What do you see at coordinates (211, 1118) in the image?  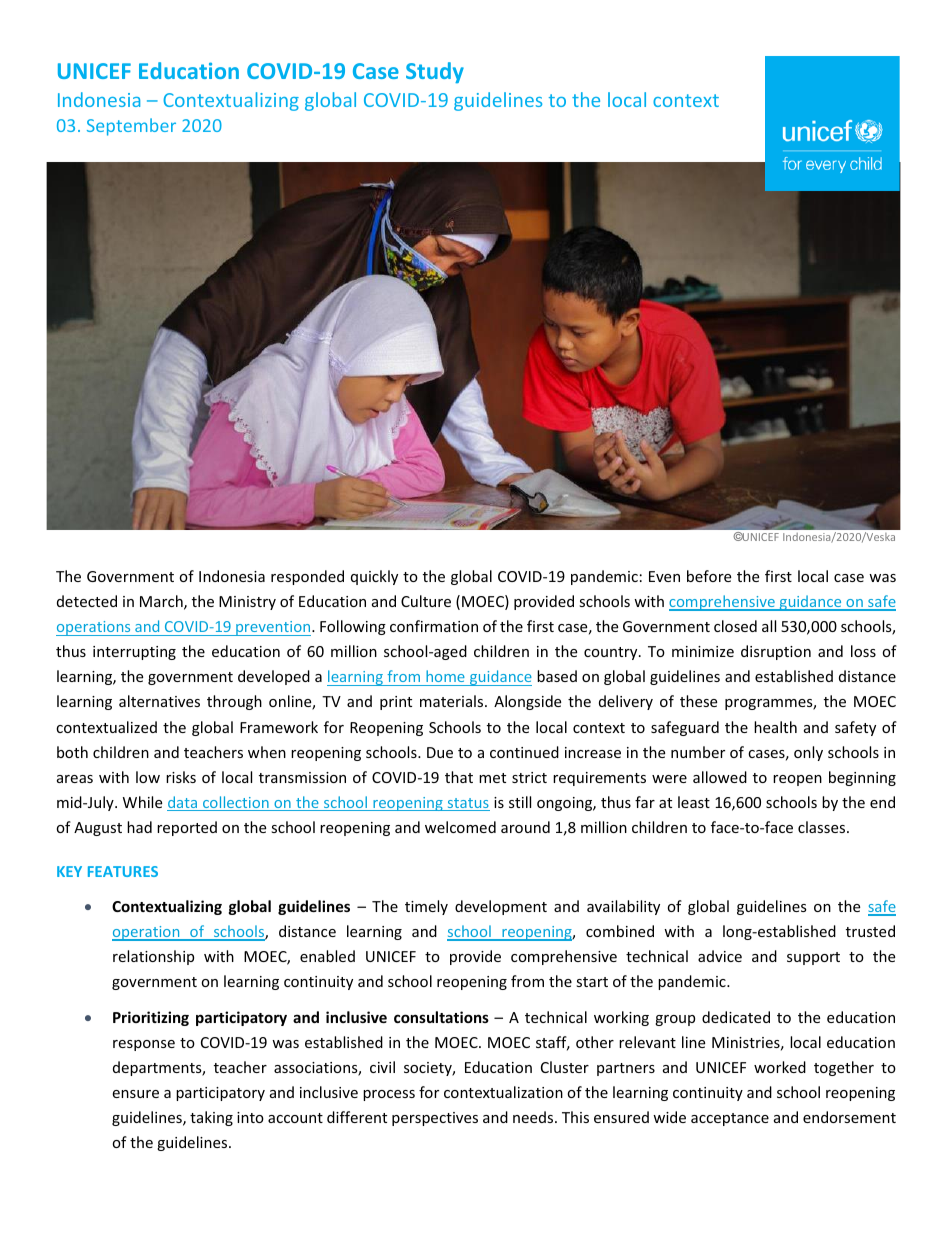 I see `taking` at bounding box center [211, 1118].
